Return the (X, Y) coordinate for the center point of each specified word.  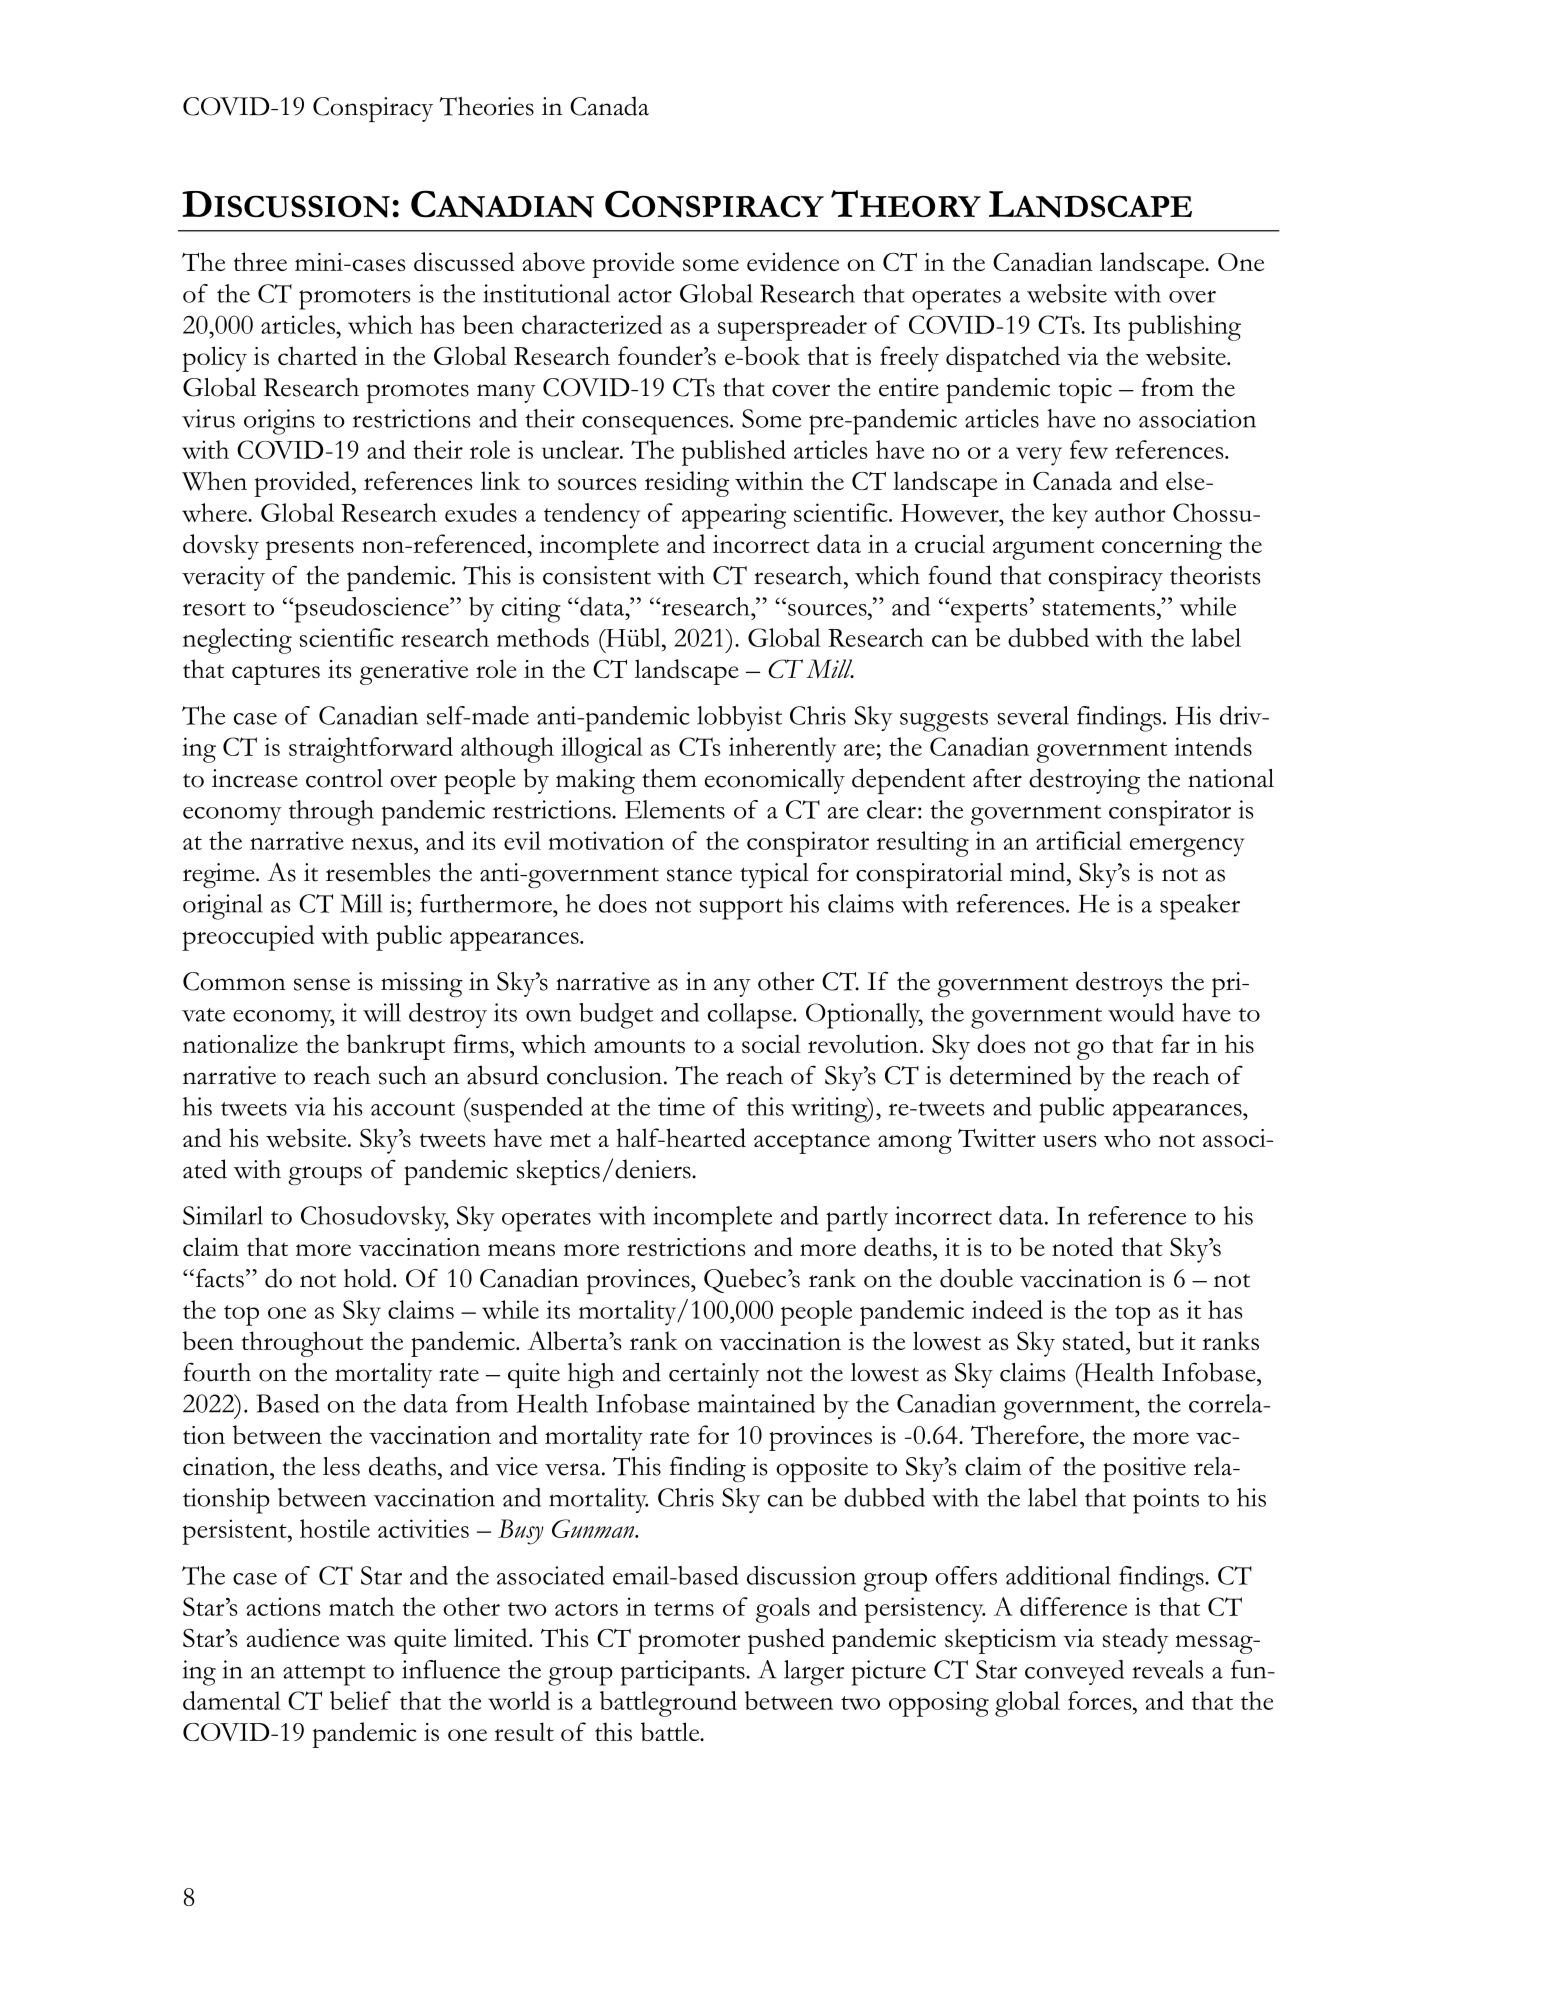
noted (1082, 1246)
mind (1039, 872)
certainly (714, 1375)
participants (684, 1673)
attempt (324, 1675)
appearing (734, 516)
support (741, 909)
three (260, 261)
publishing (1184, 328)
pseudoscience (371, 610)
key (1070, 516)
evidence (793, 261)
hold (369, 1278)
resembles (378, 872)
